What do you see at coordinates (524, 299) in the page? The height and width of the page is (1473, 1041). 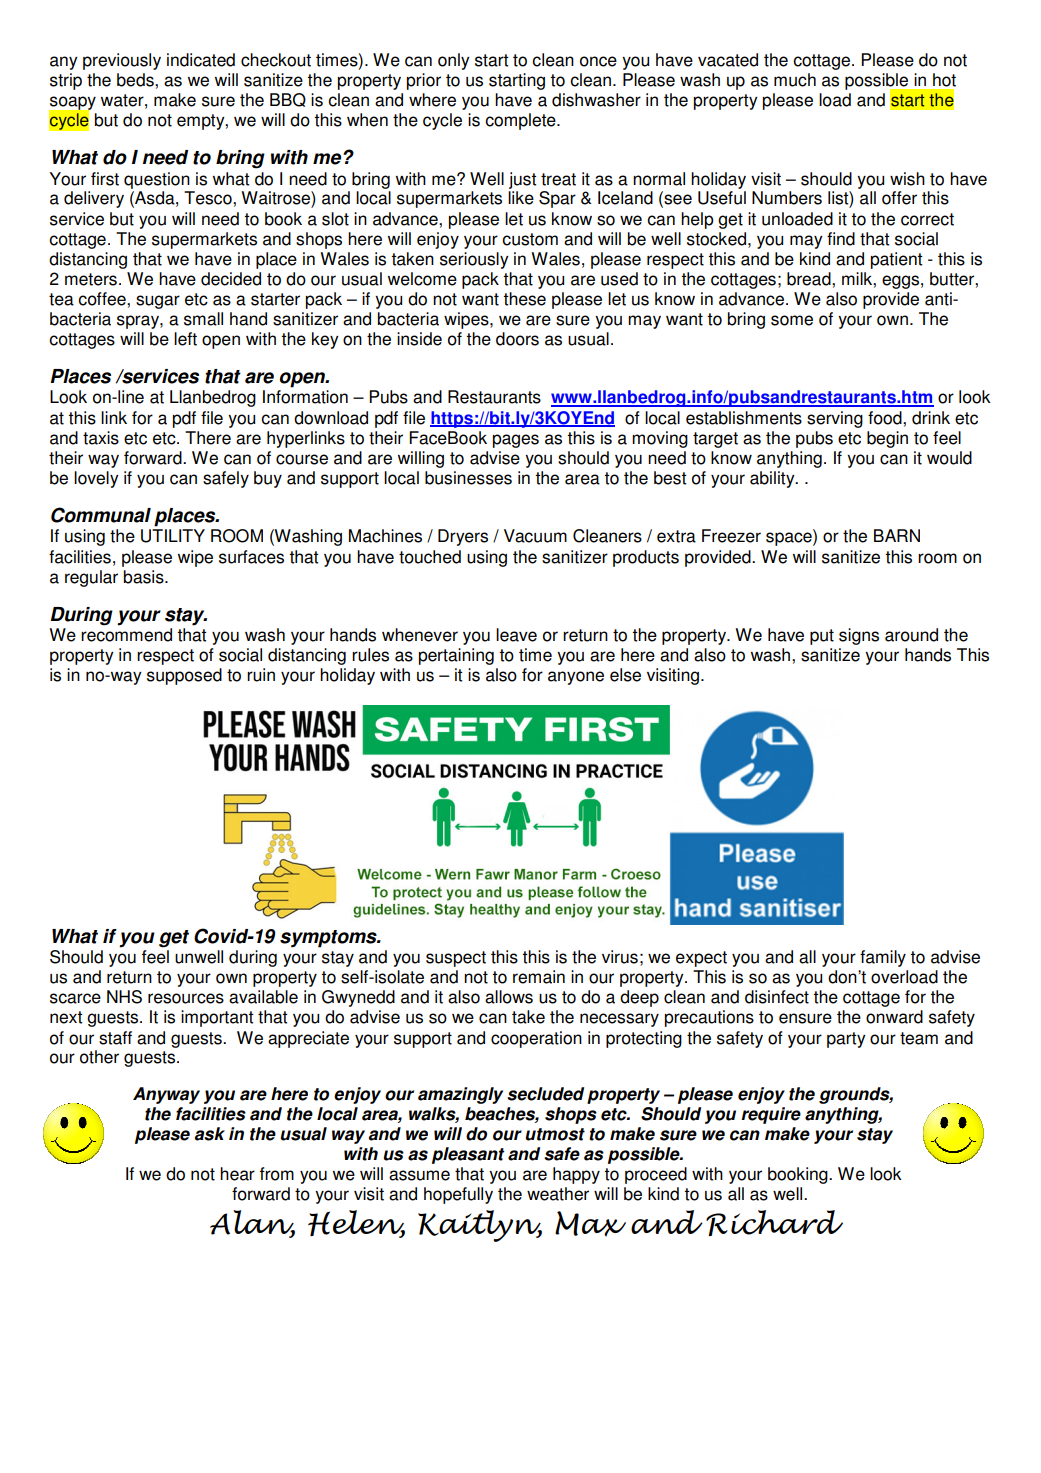 I see `these` at bounding box center [524, 299].
